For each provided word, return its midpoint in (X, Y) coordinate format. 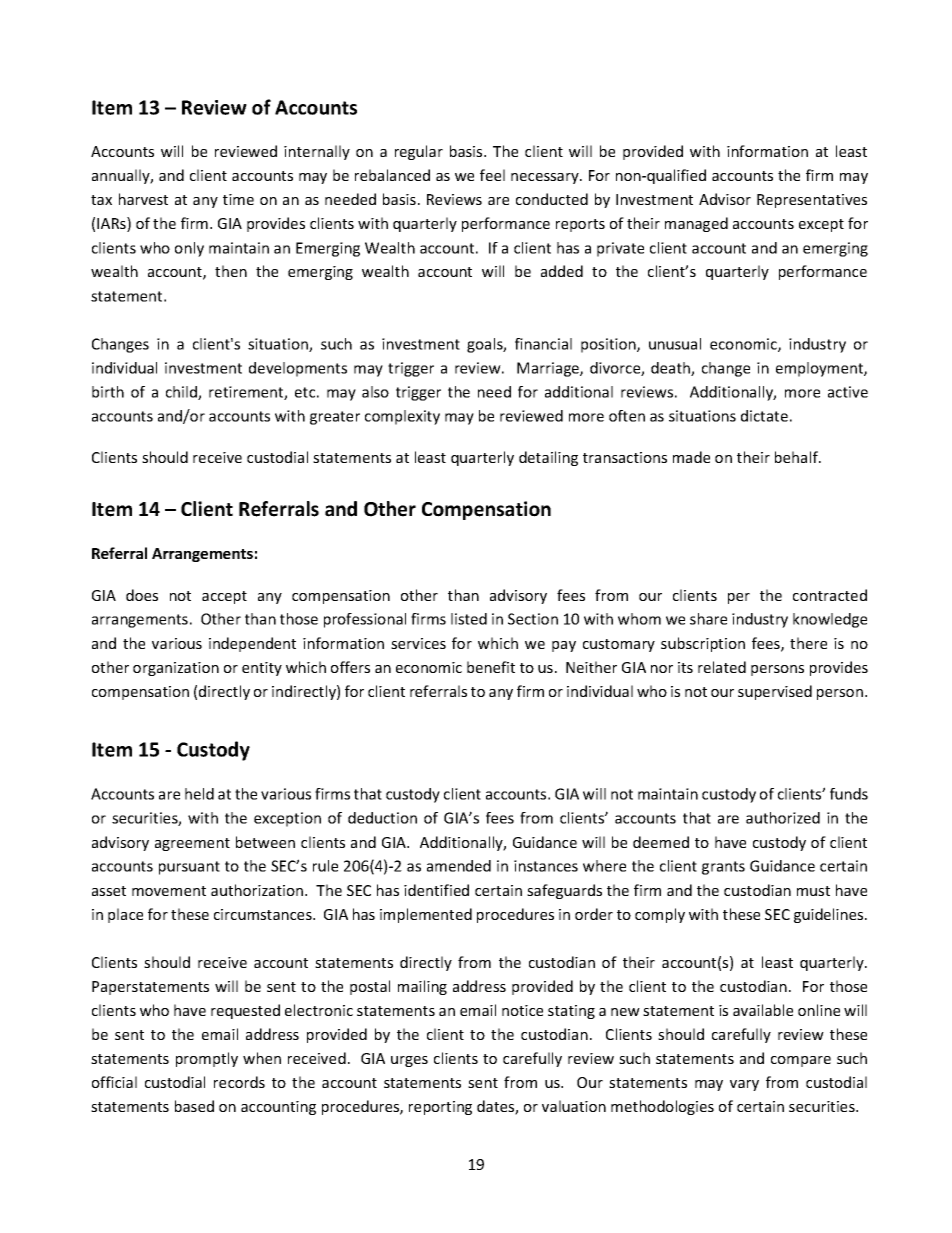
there (808, 643)
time (238, 199)
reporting (440, 1108)
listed (469, 619)
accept (224, 597)
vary (744, 1085)
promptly (207, 1059)
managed (696, 224)
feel (492, 175)
